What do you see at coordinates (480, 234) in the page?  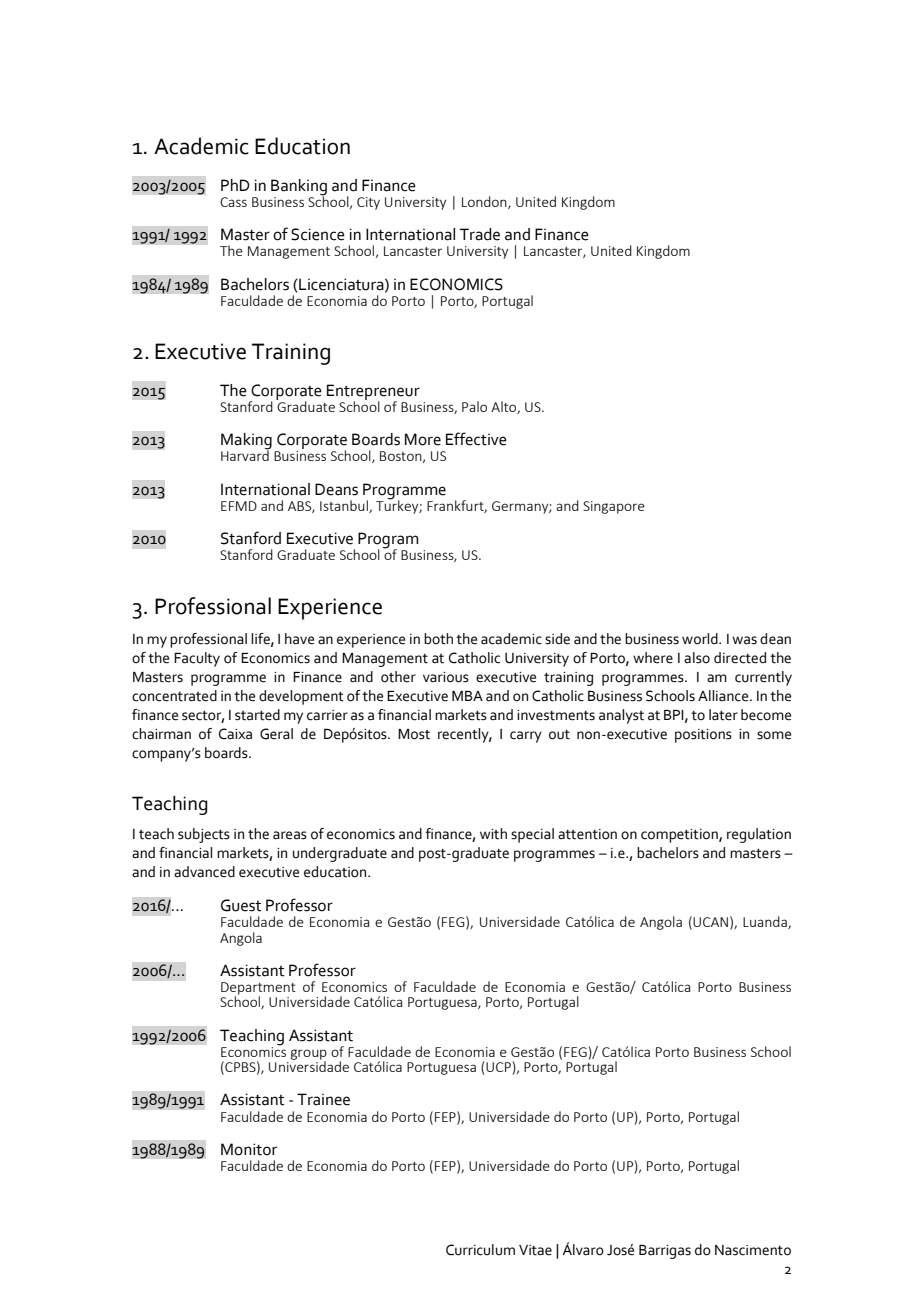 I see `Trade` at bounding box center [480, 234].
